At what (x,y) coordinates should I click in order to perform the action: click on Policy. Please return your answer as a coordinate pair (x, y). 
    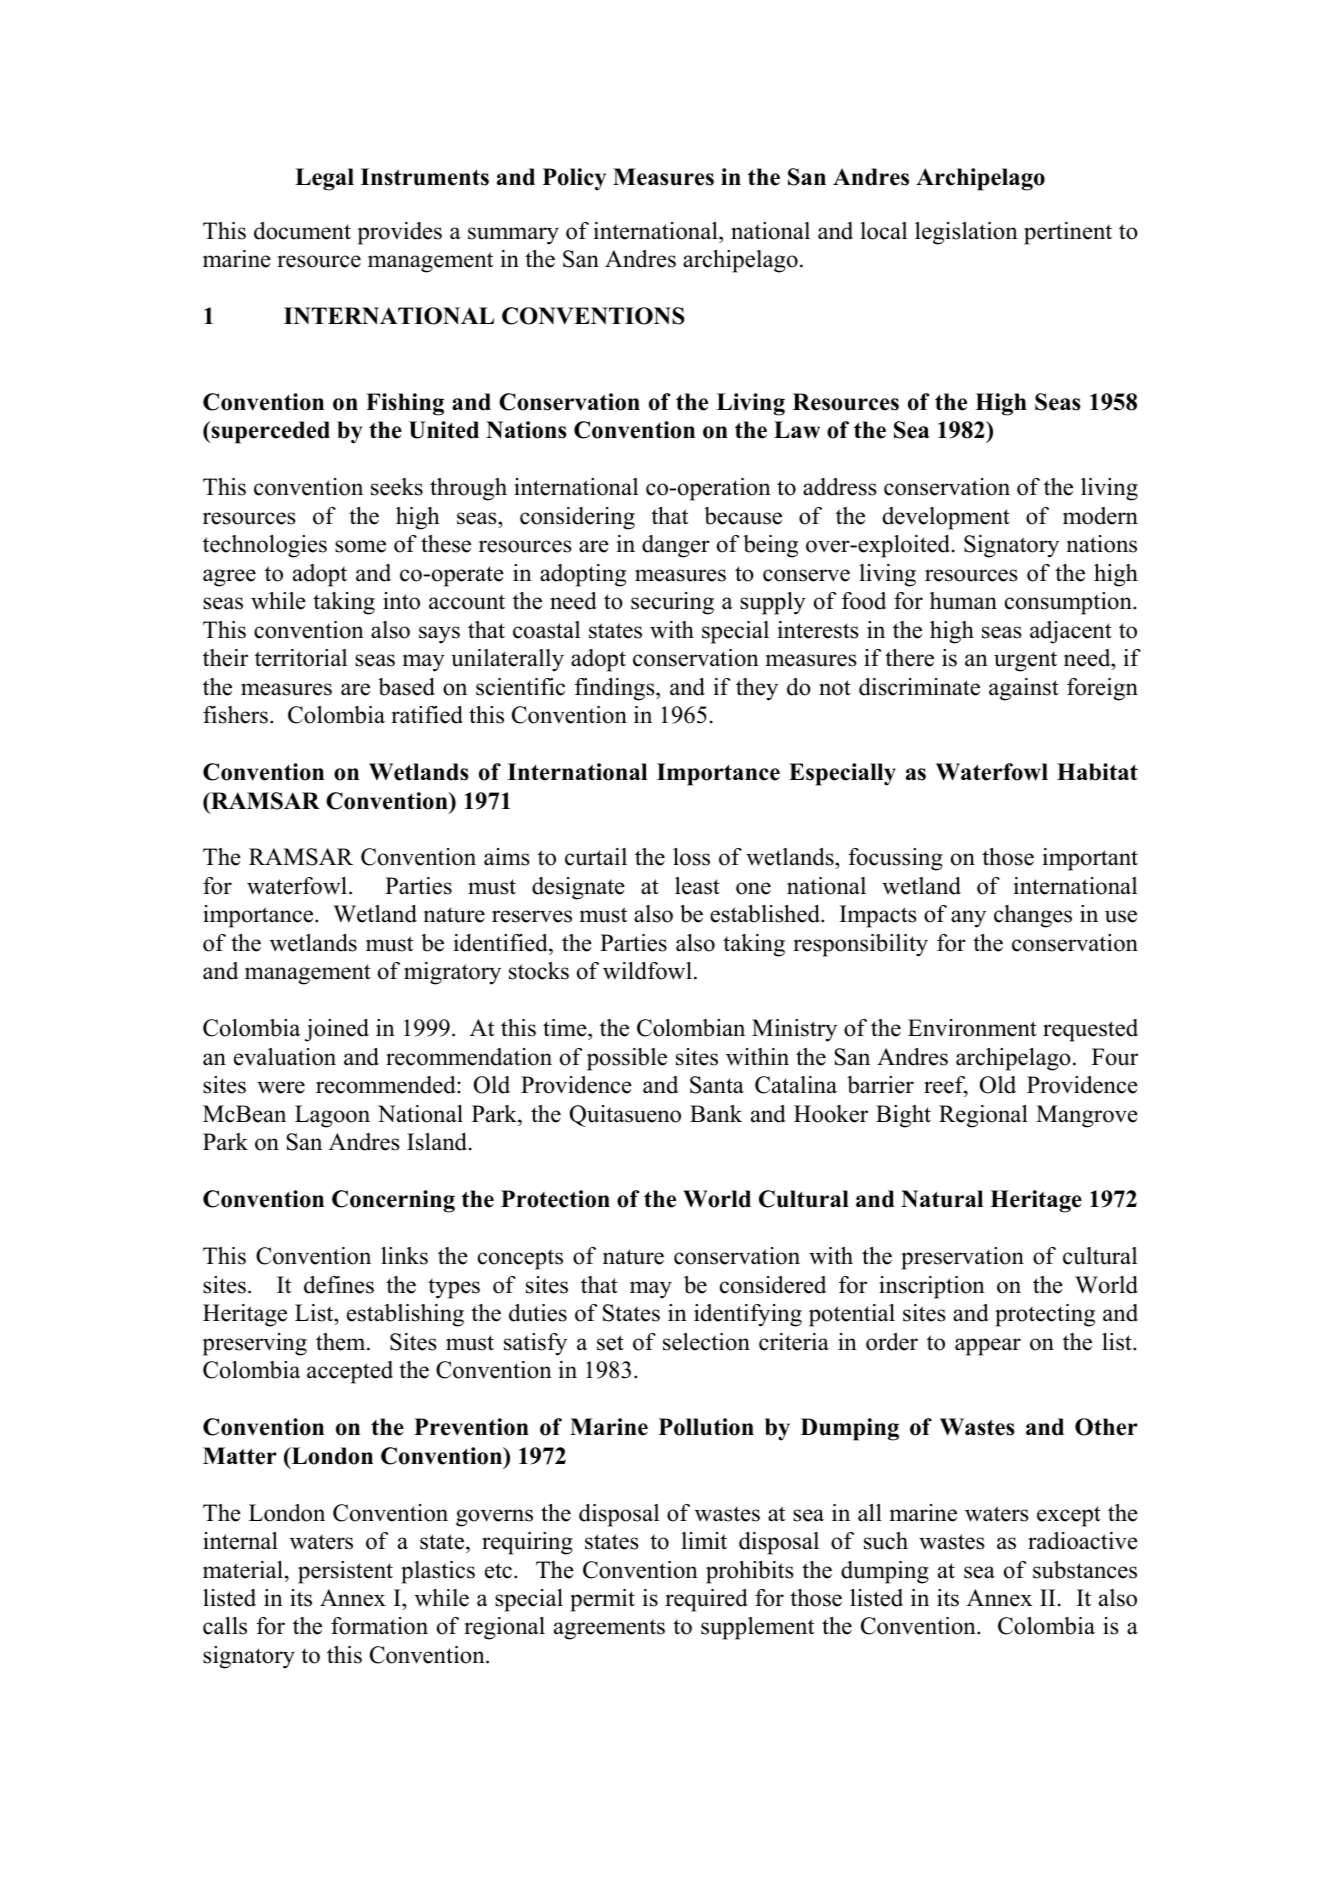
    Looking at the image, I should click on (574, 179).
